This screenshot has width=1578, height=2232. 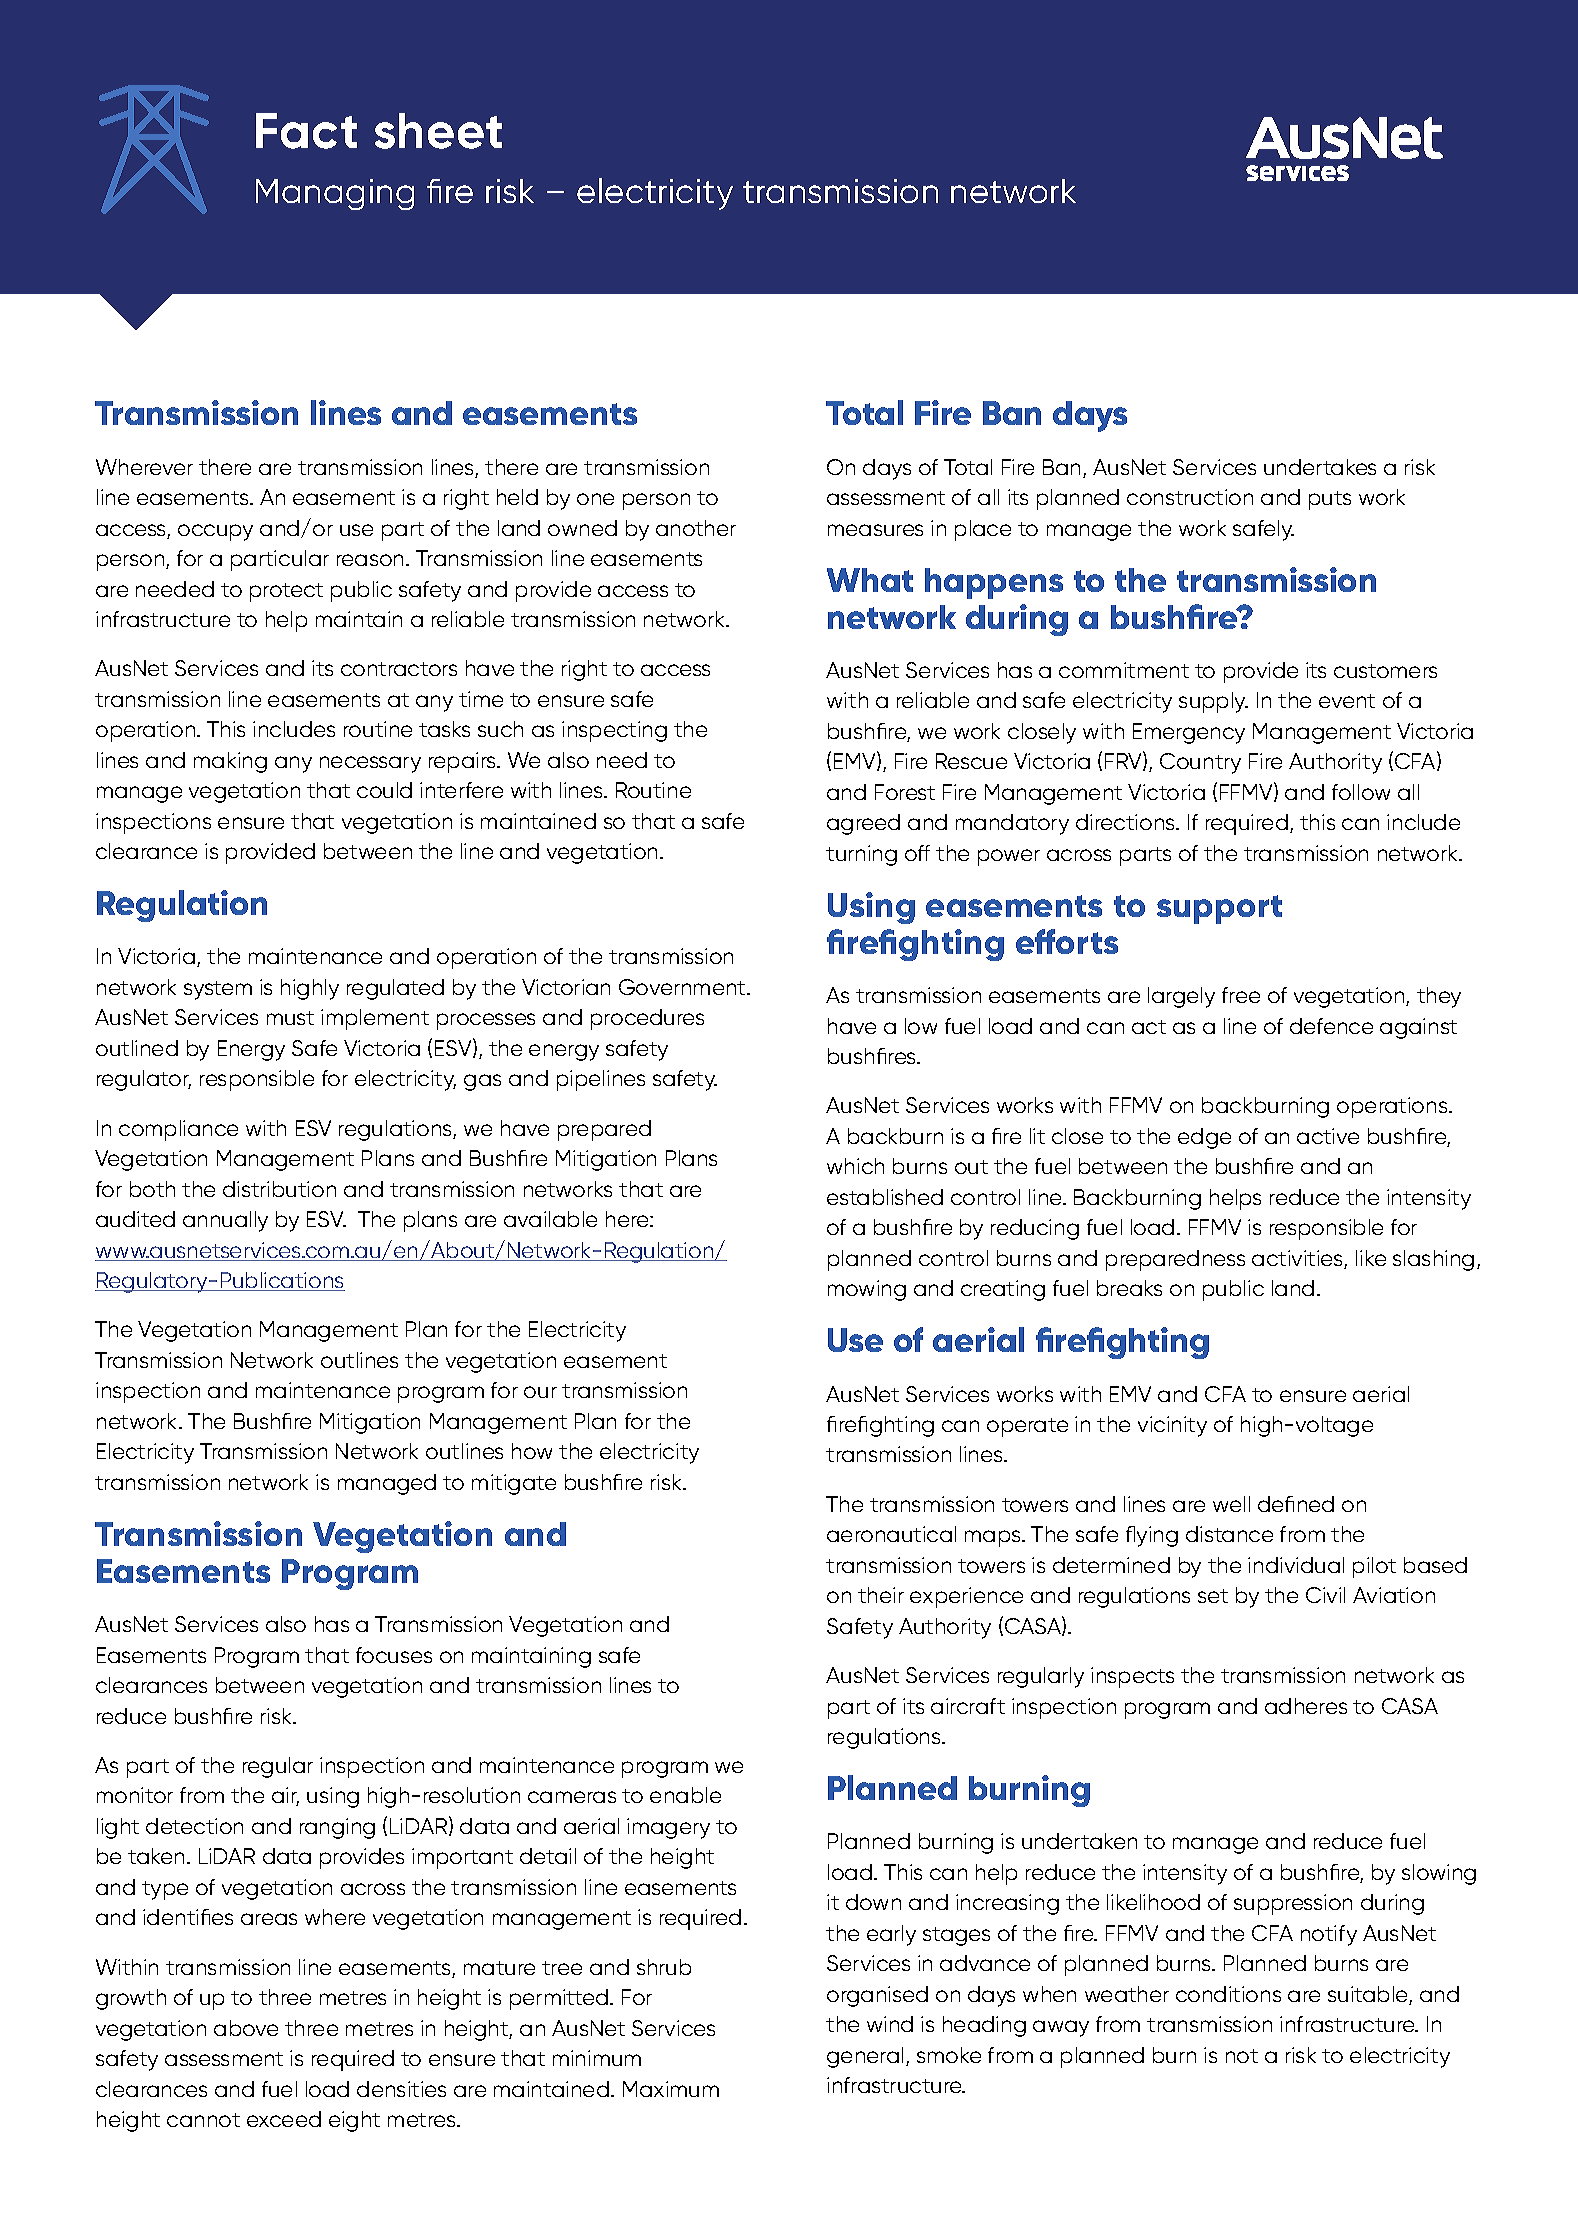 I want to click on Managing, so click(x=335, y=194).
